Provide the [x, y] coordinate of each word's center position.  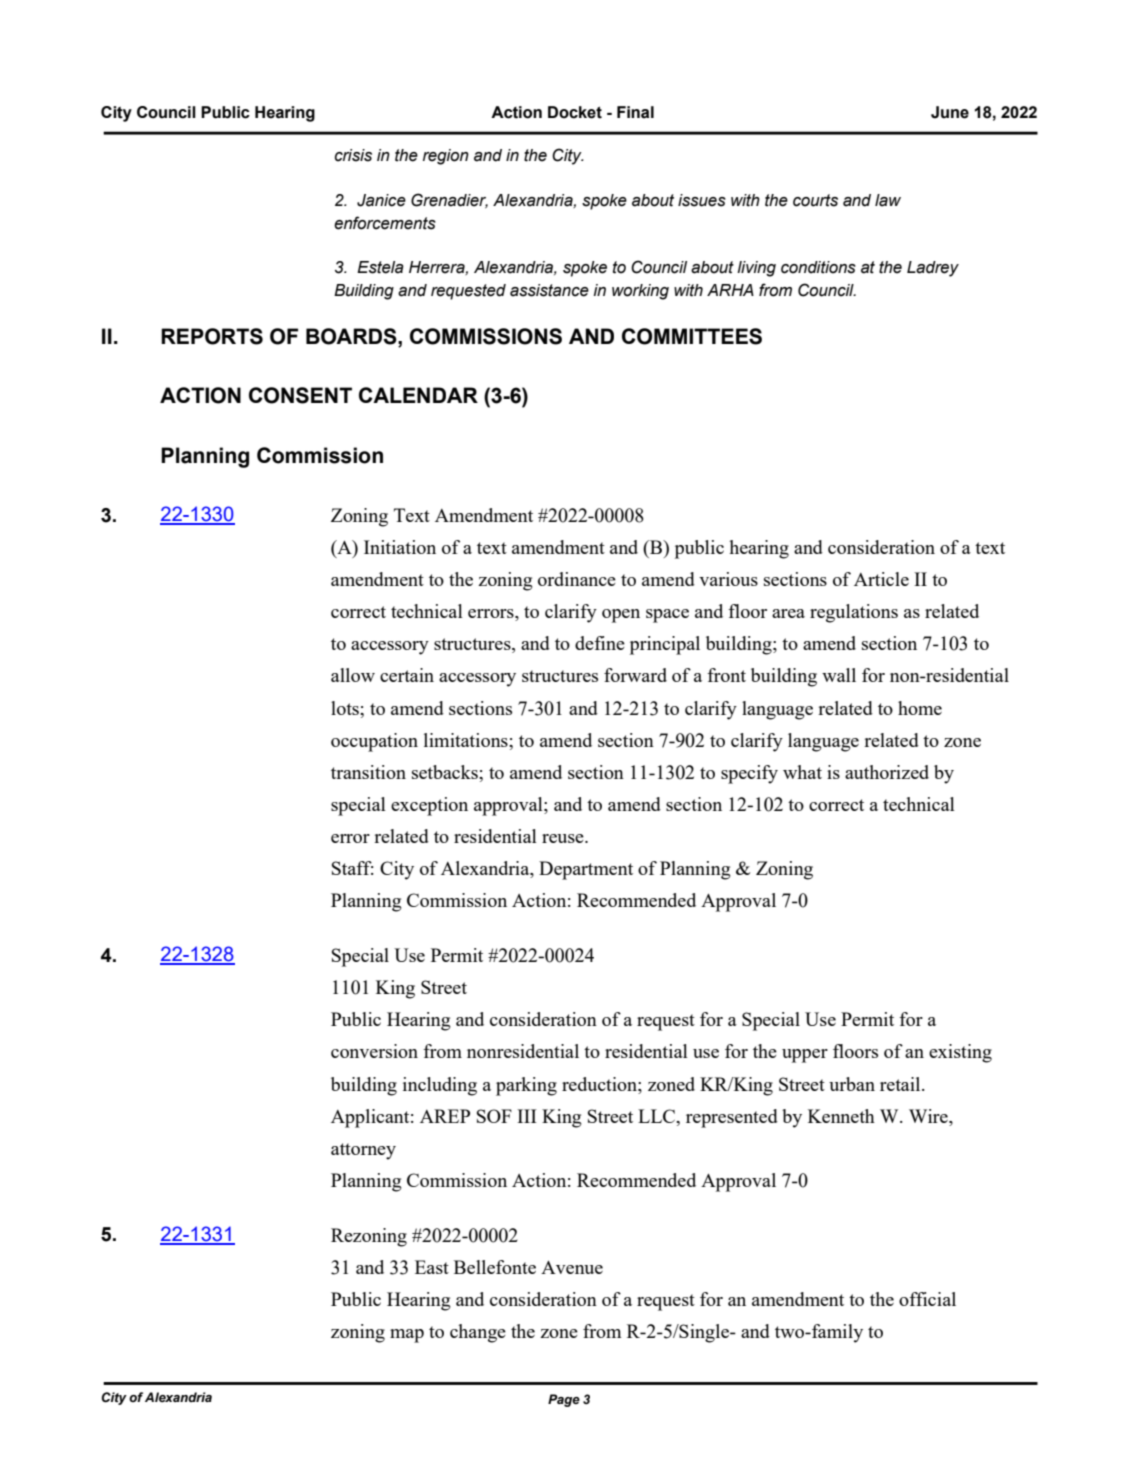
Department [586, 870]
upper [805, 1056]
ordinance [577, 579]
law [888, 200]
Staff [353, 868]
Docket [575, 112]
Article [881, 579]
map [407, 1336]
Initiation [400, 547]
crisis [353, 155]
